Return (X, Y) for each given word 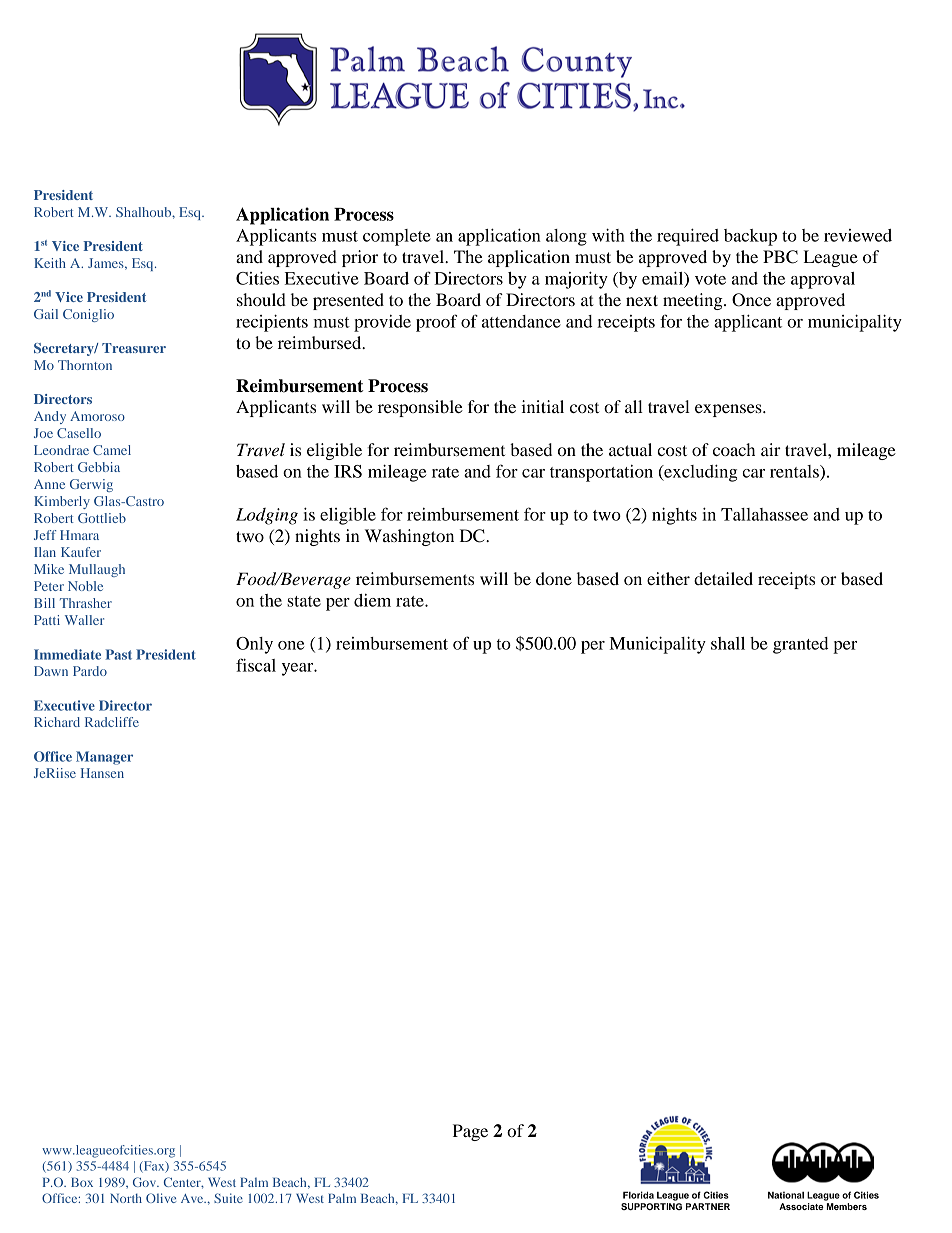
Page (470, 1132)
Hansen (102, 773)
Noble (85, 586)
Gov (145, 1182)
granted (801, 645)
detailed (723, 578)
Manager (104, 758)
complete (397, 237)
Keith (50, 263)
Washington (409, 537)
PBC (780, 257)
